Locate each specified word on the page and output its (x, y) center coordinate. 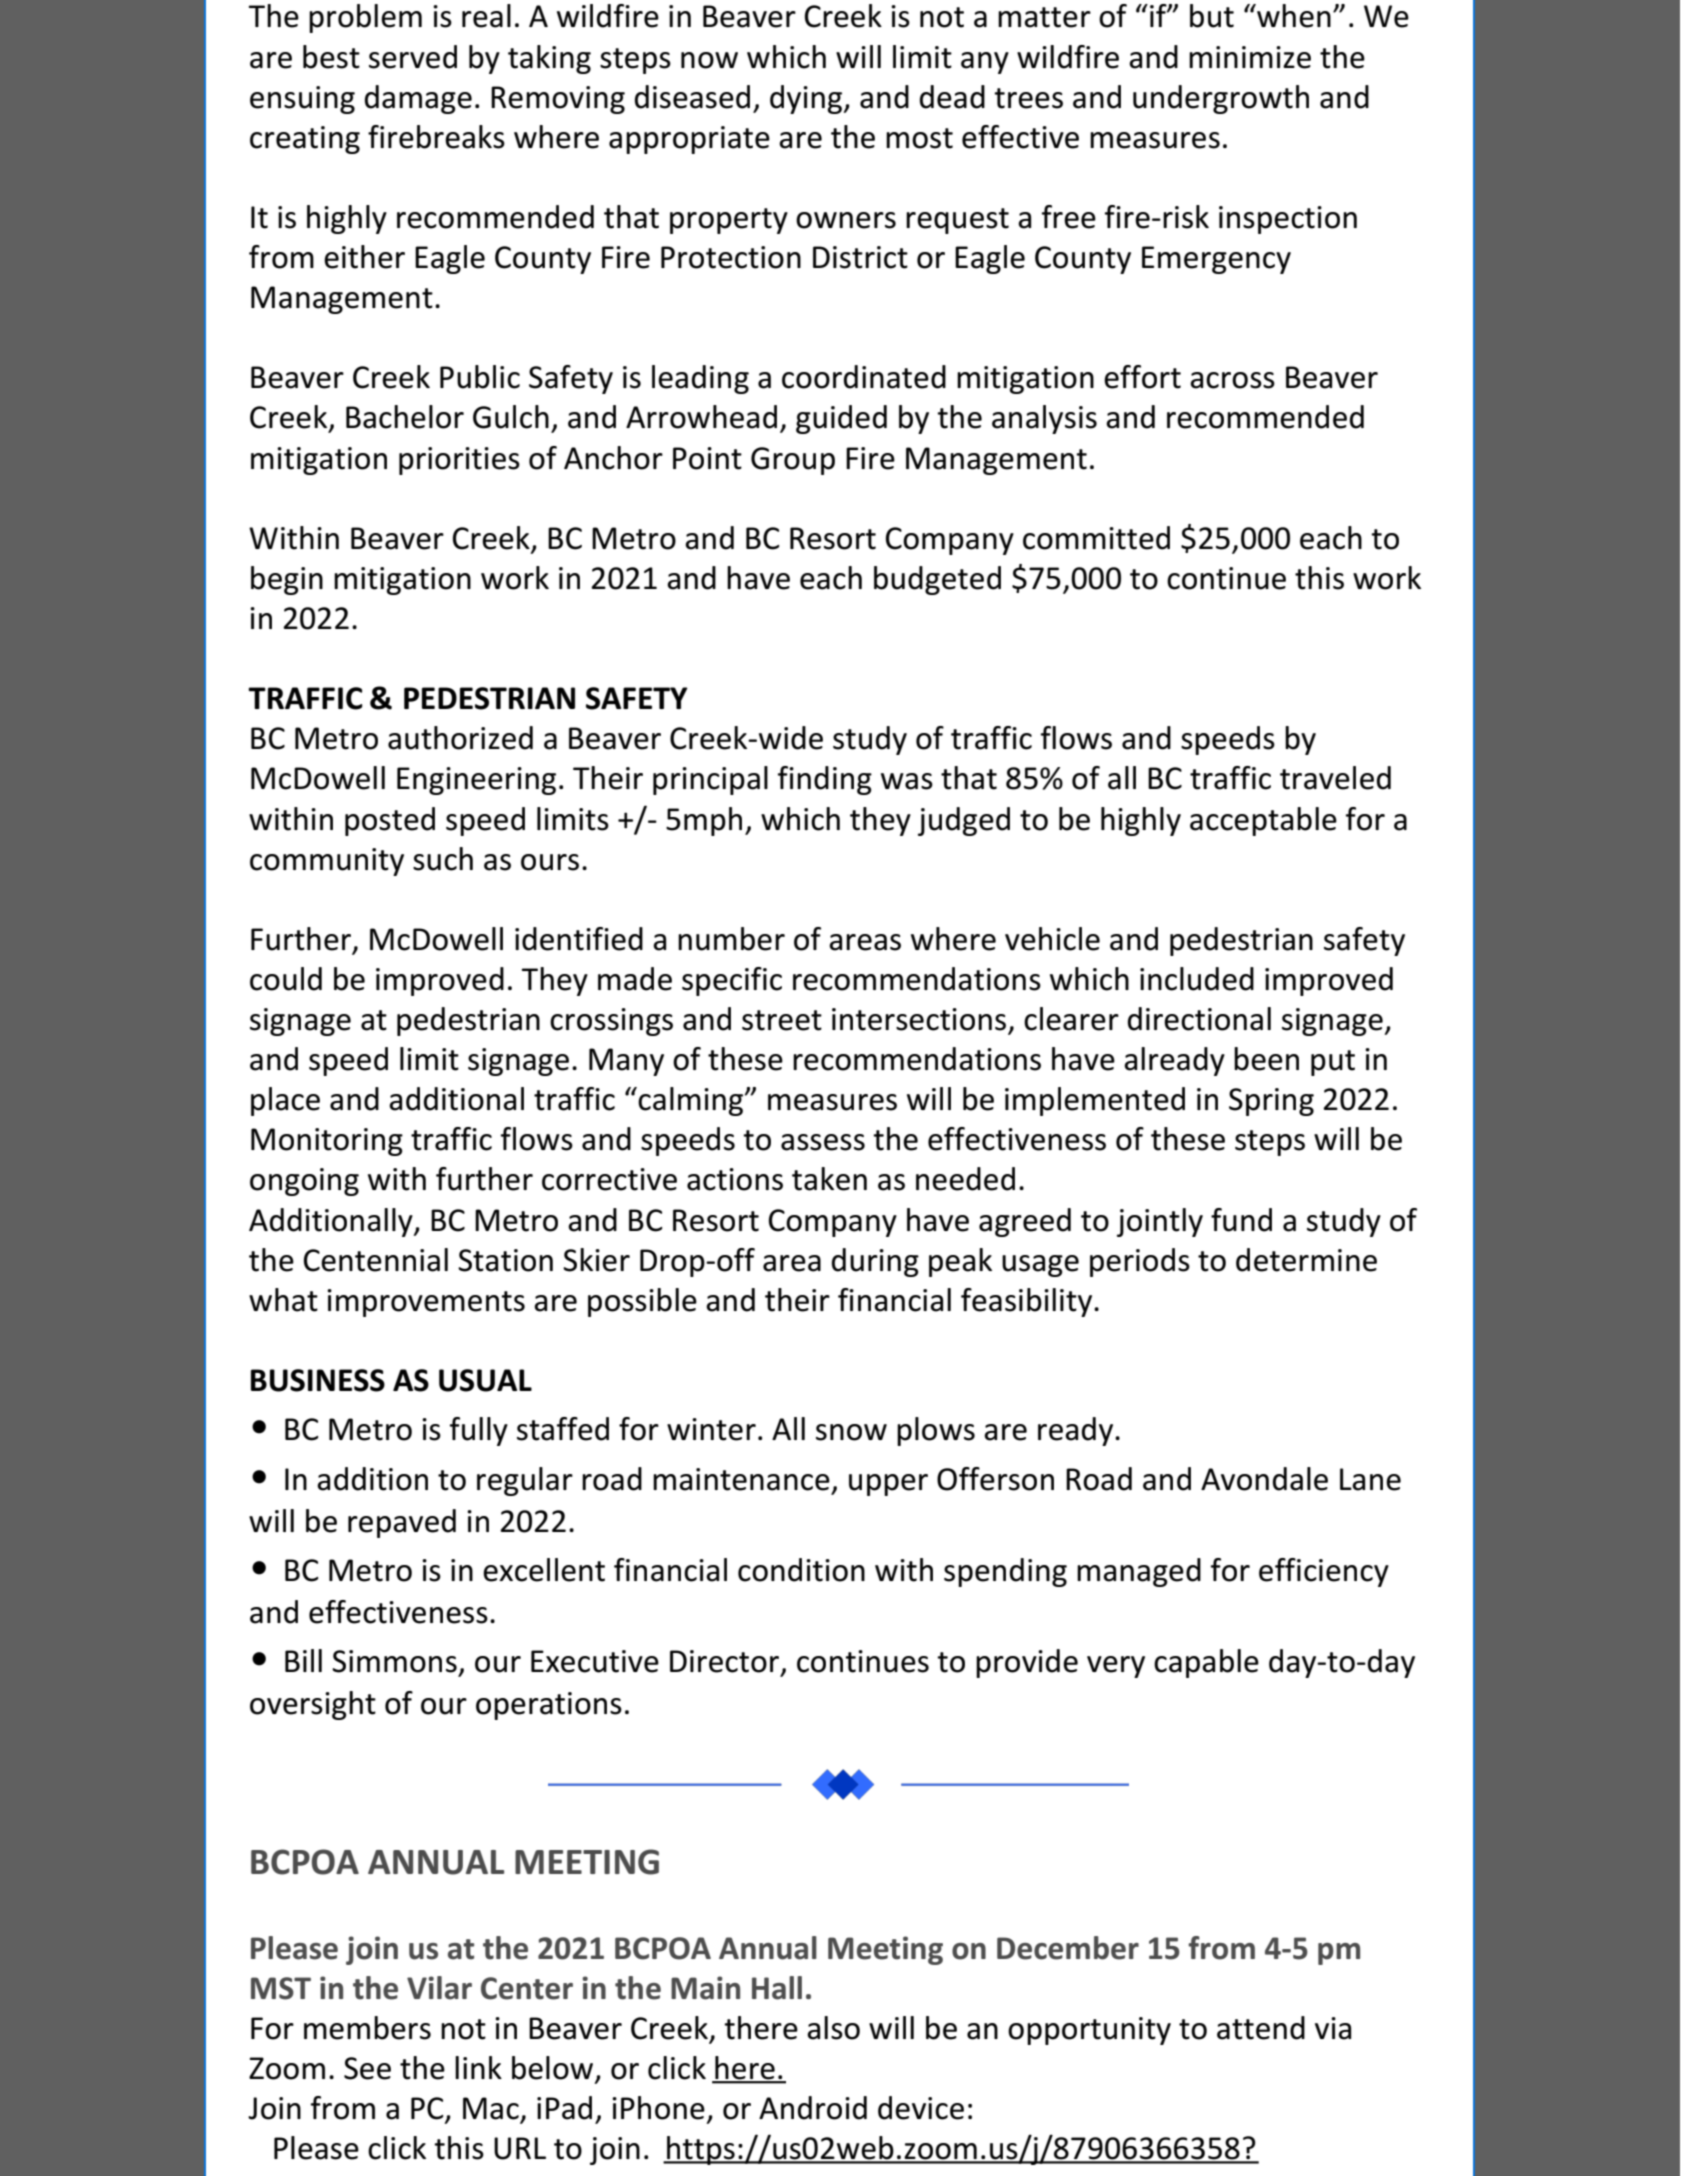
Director (726, 1662)
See (367, 2068)
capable (1206, 1663)
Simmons (394, 1661)
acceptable (1263, 821)
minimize (1250, 57)
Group (793, 461)
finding (825, 780)
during (875, 1262)
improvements (426, 1303)
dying (807, 99)
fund (1241, 1220)
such (443, 859)
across (1232, 380)
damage (418, 99)
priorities (459, 461)
